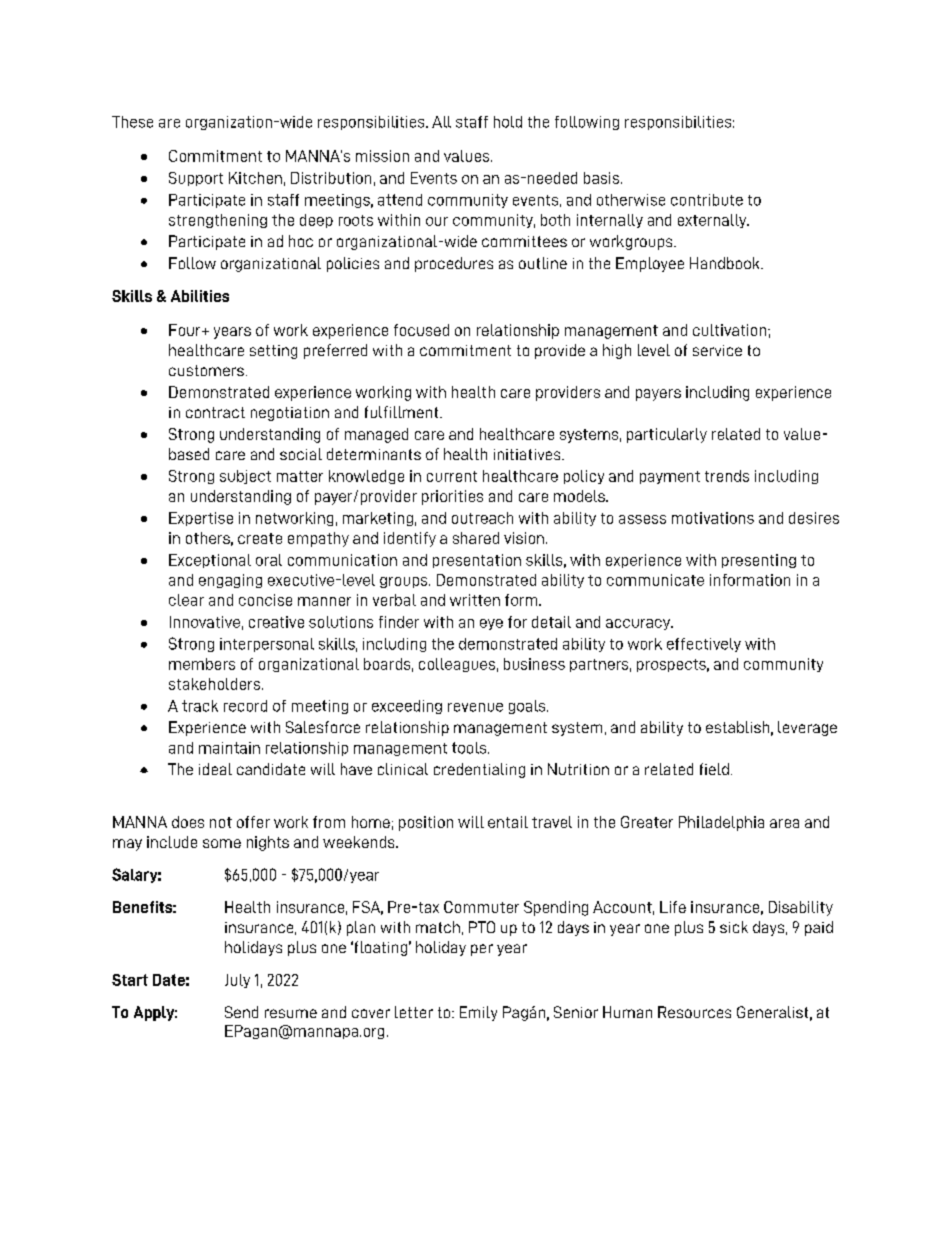  What do you see at coordinates (382, 156) in the screenshot?
I see `mission` at bounding box center [382, 156].
